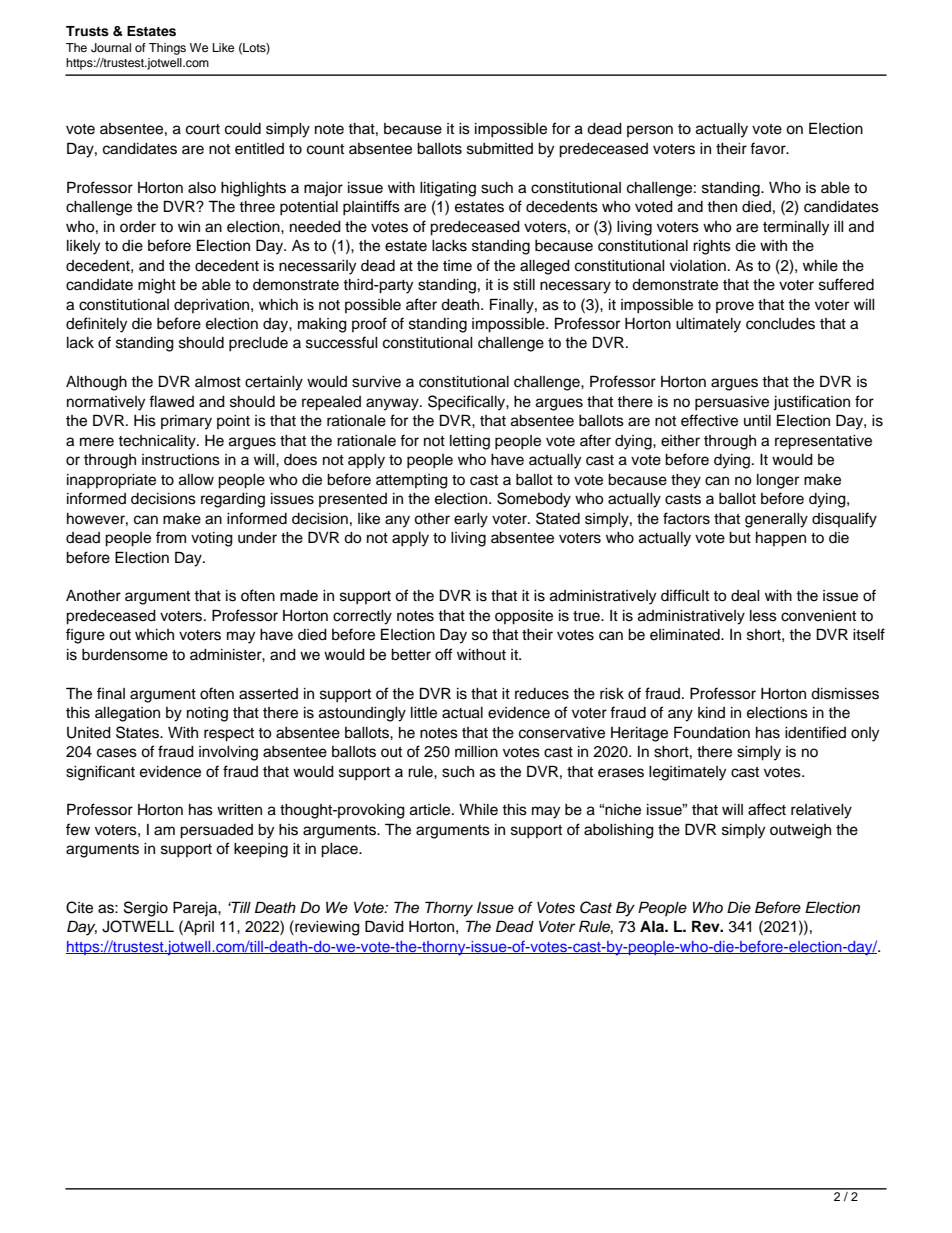  Describe the element at coordinates (500, 149) in the image. I see `submitted` at that location.
